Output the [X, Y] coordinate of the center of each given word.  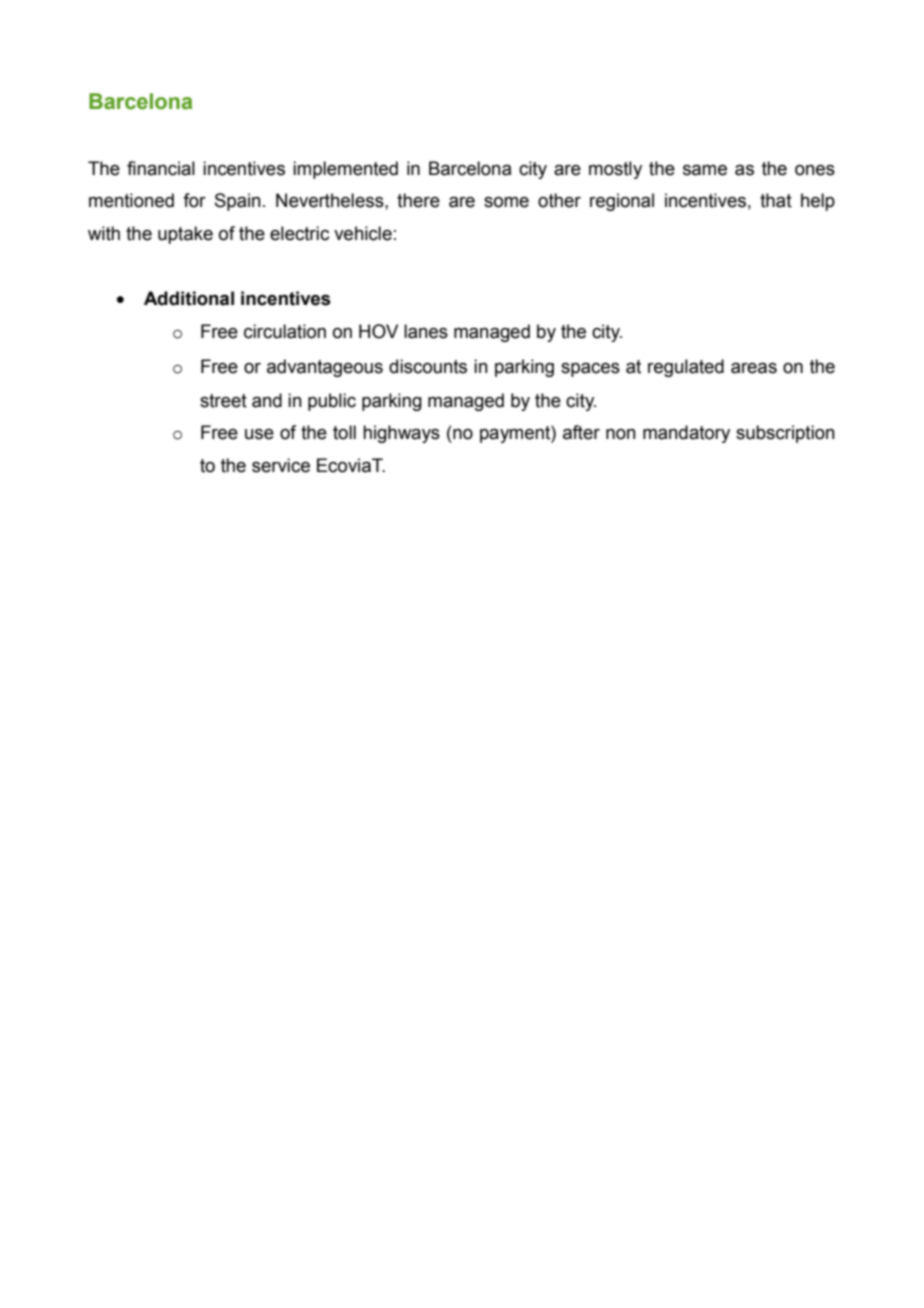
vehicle [363, 233]
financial [161, 168]
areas [754, 368]
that [776, 200]
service [281, 465]
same [705, 170]
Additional [189, 298]
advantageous [325, 368]
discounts [428, 366]
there [418, 200]
